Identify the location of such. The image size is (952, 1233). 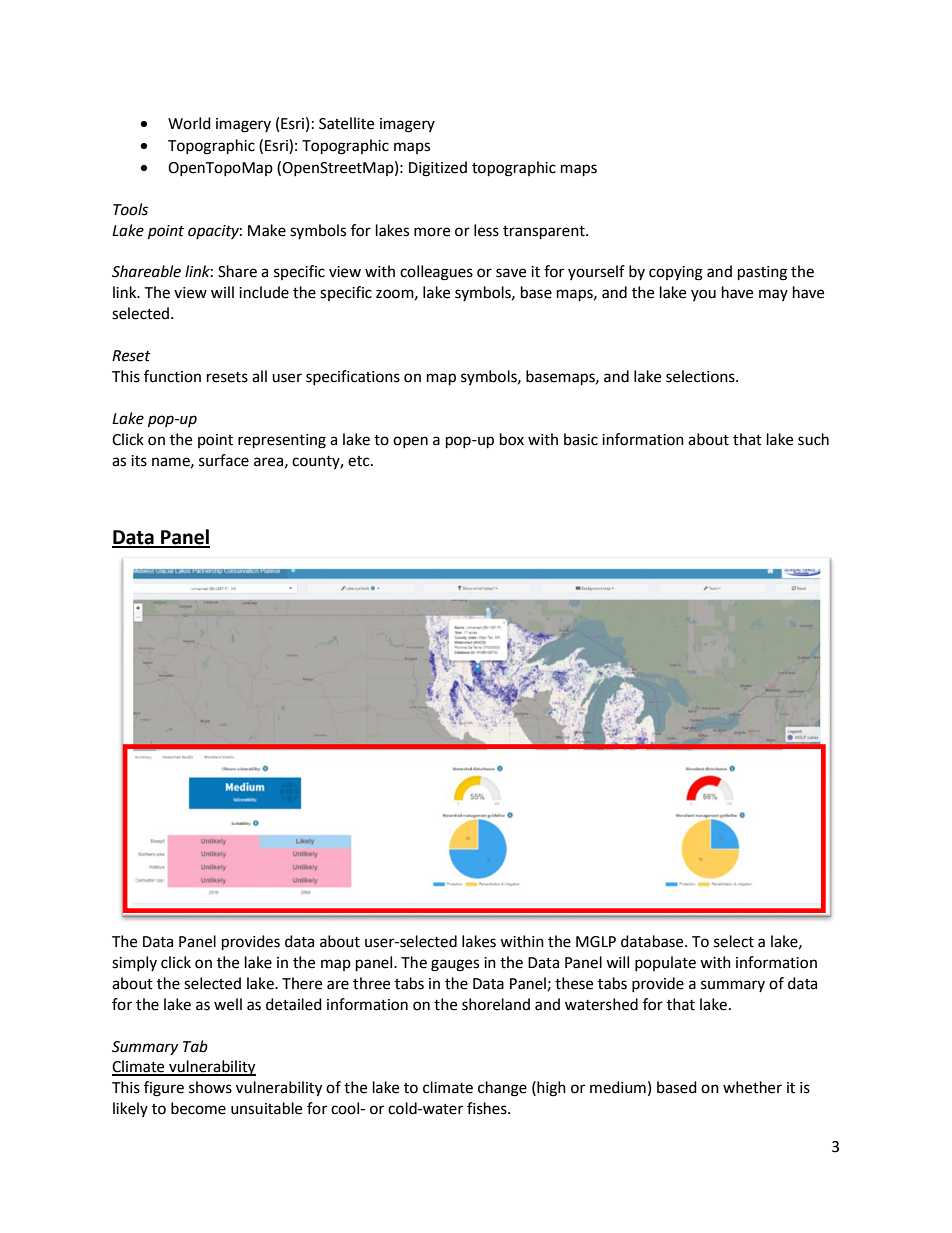
(813, 439).
